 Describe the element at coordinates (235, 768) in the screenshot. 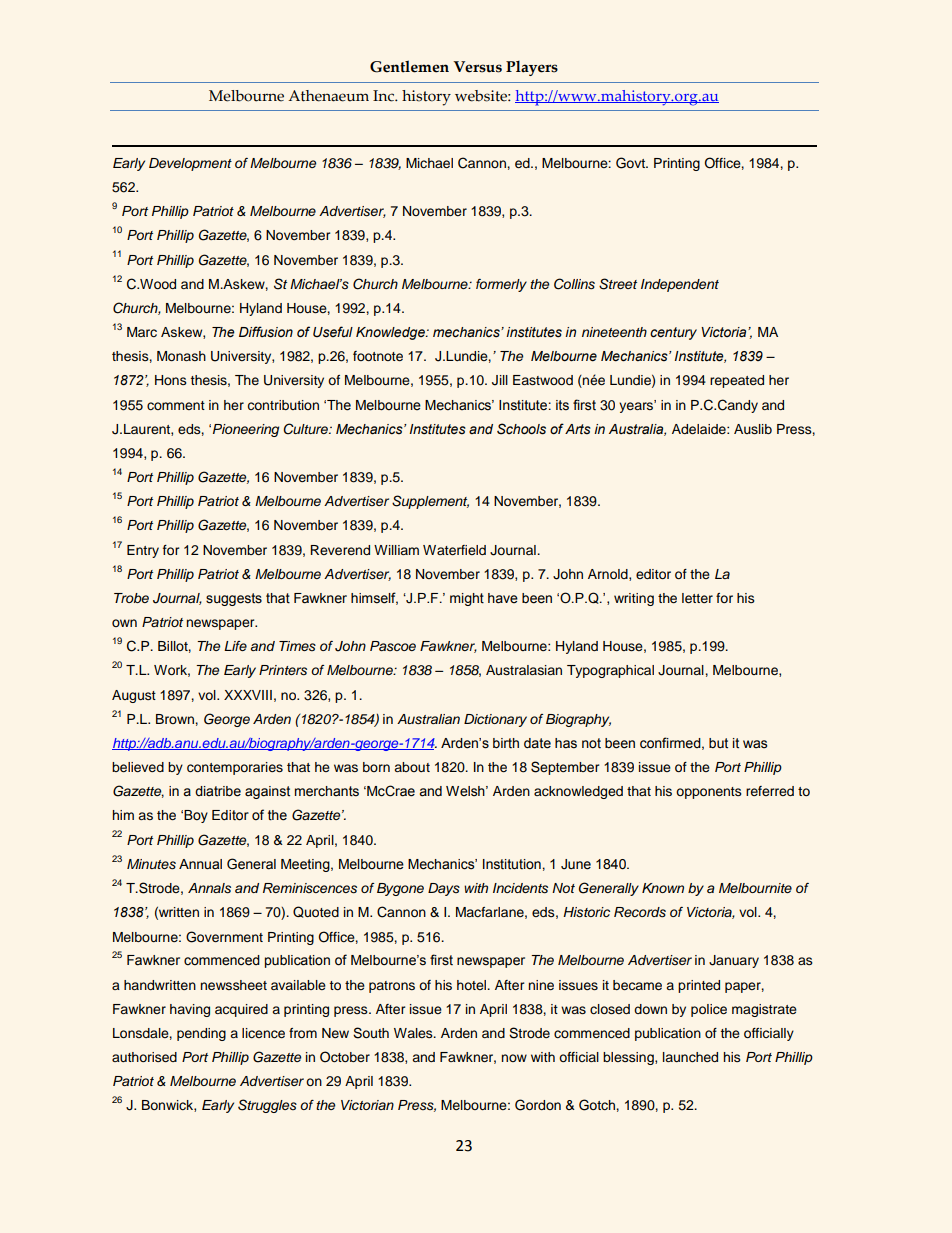

I see `contemporaries` at that location.
